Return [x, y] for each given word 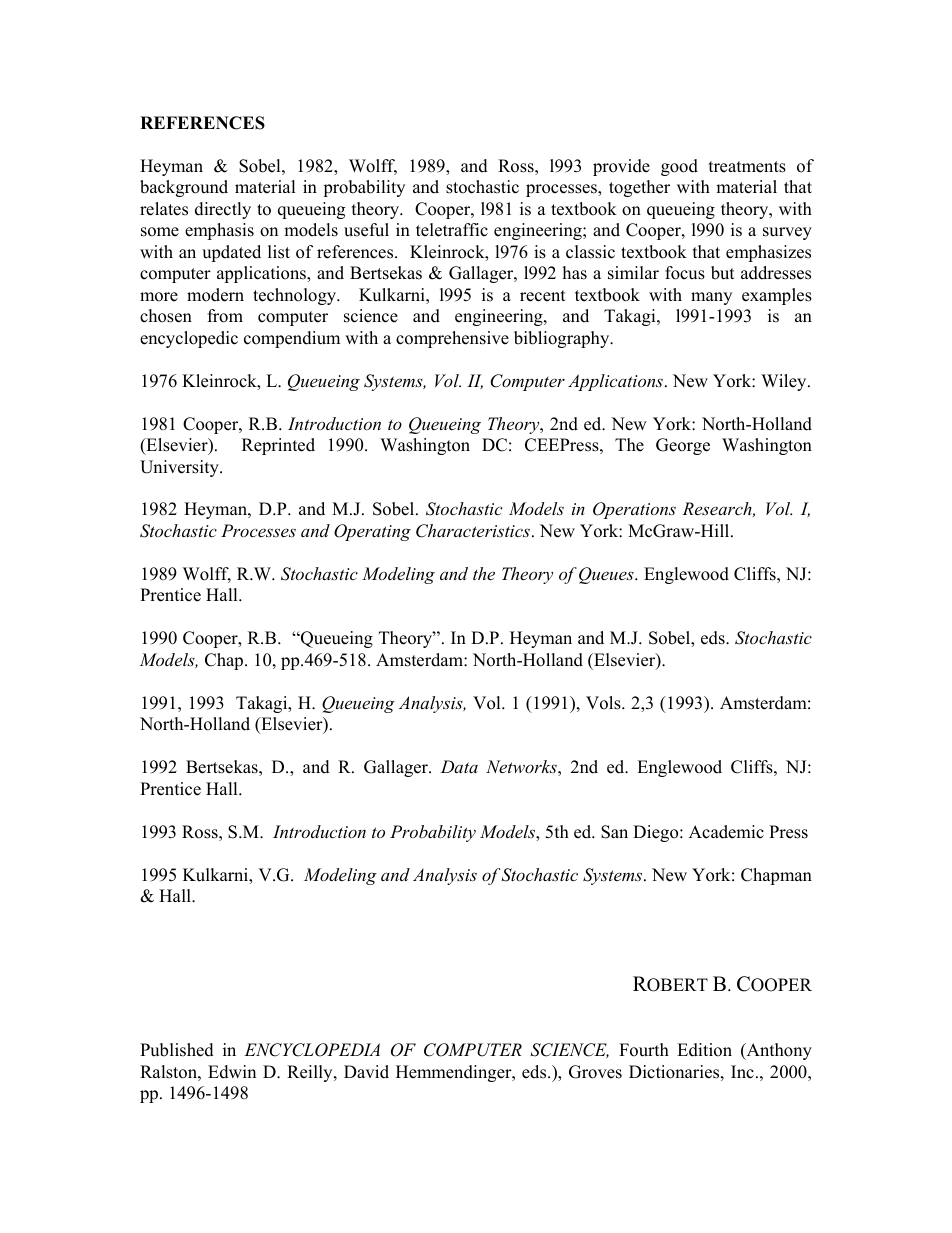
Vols [604, 703]
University [180, 468]
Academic [726, 832]
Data [459, 766]
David [366, 1072]
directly [223, 210]
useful [366, 230]
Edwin [232, 1072]
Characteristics [473, 531]
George [683, 446]
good [679, 167]
